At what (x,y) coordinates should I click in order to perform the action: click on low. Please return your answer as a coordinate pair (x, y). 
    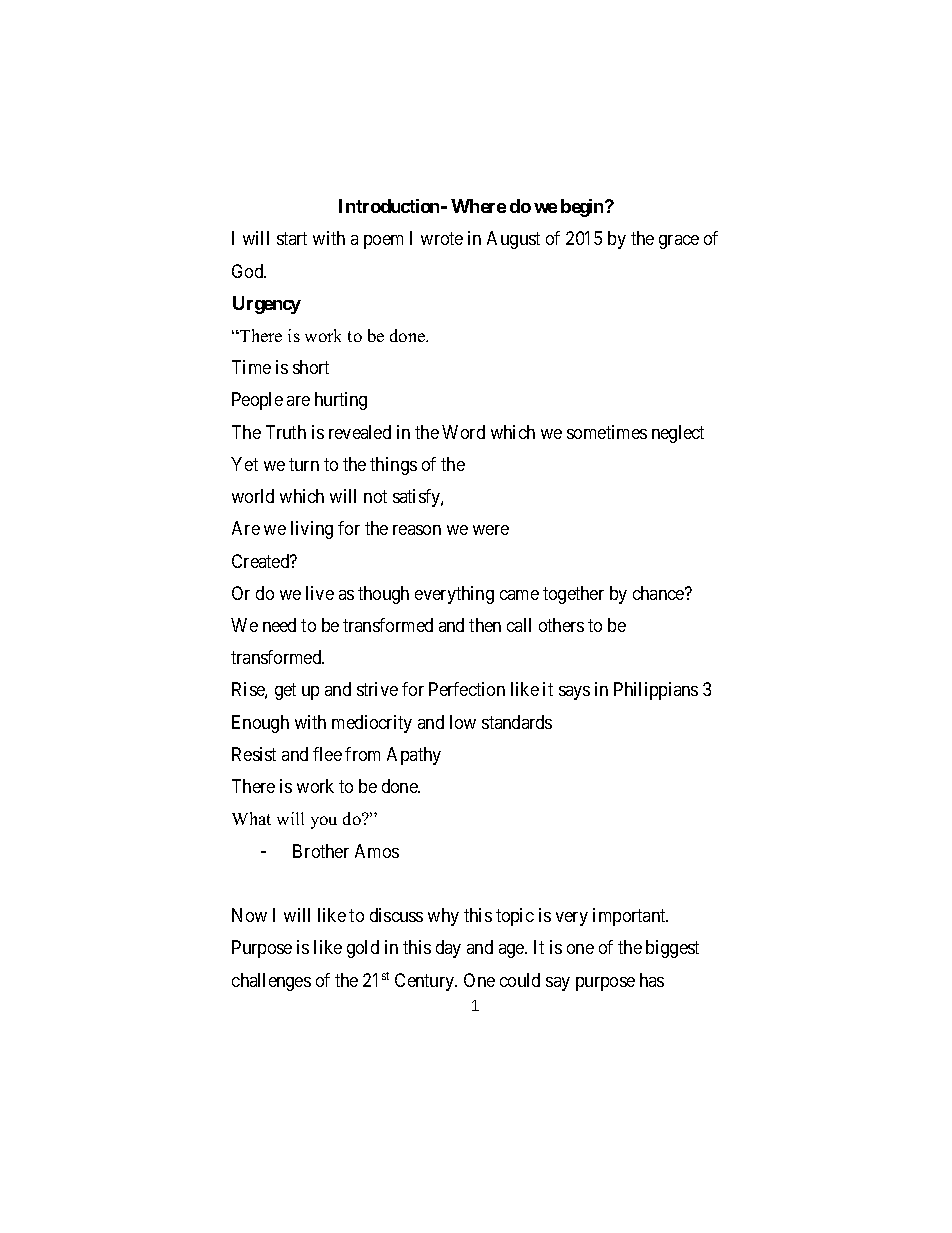
    Looking at the image, I should click on (463, 722).
